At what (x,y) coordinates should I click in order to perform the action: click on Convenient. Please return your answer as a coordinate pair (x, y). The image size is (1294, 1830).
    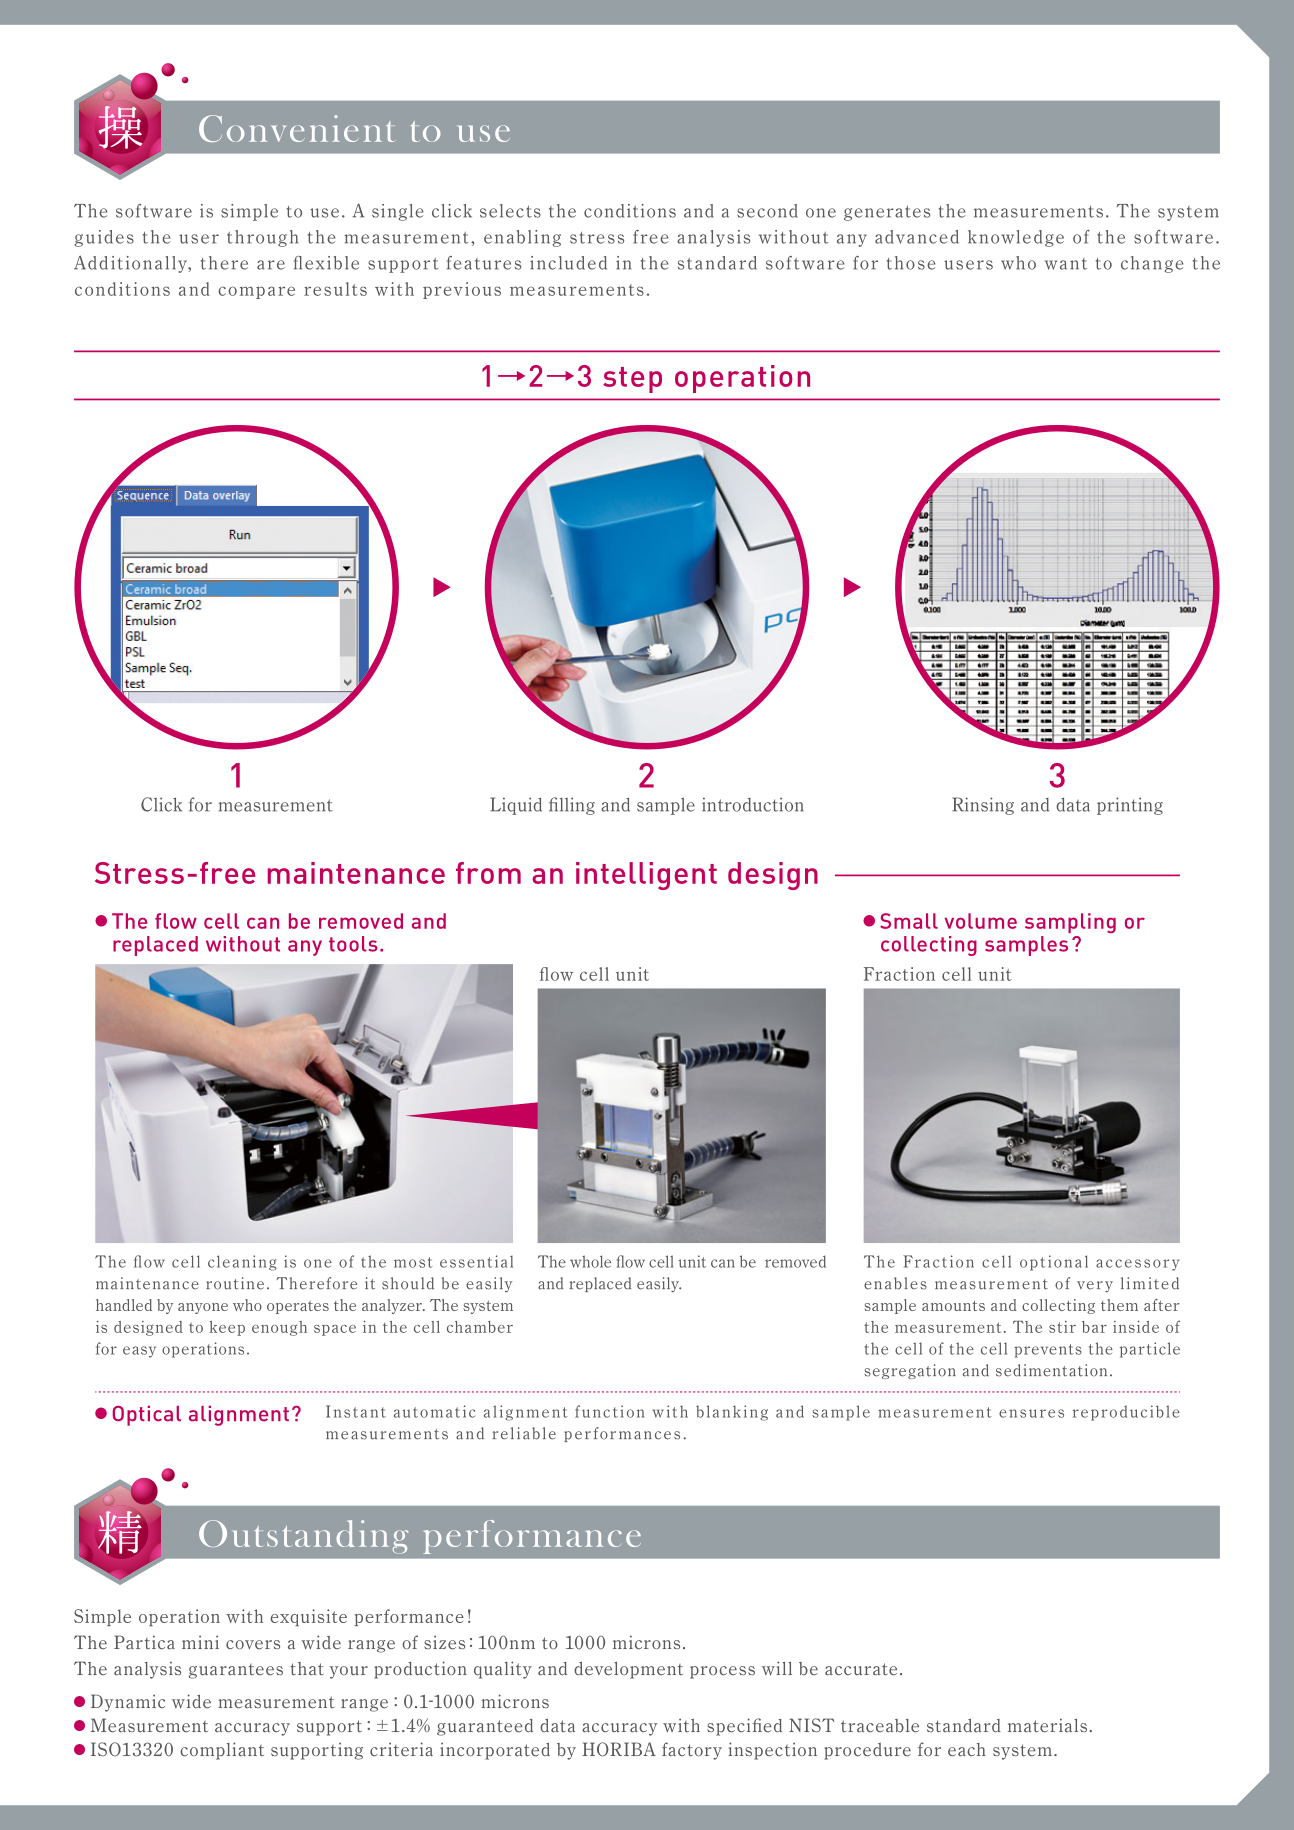
    Looking at the image, I should click on (297, 128).
